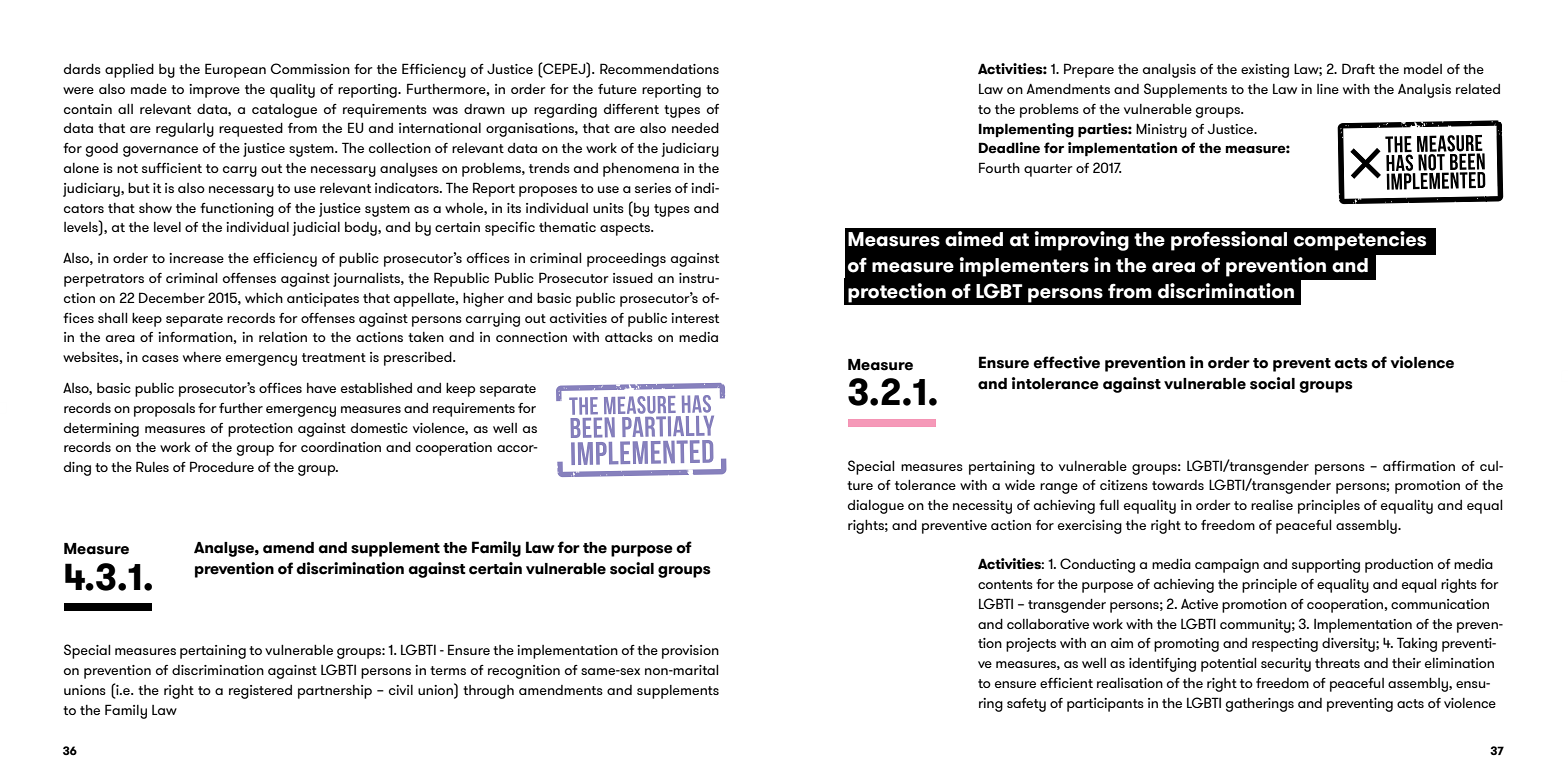  I want to click on registered, so click(260, 692).
